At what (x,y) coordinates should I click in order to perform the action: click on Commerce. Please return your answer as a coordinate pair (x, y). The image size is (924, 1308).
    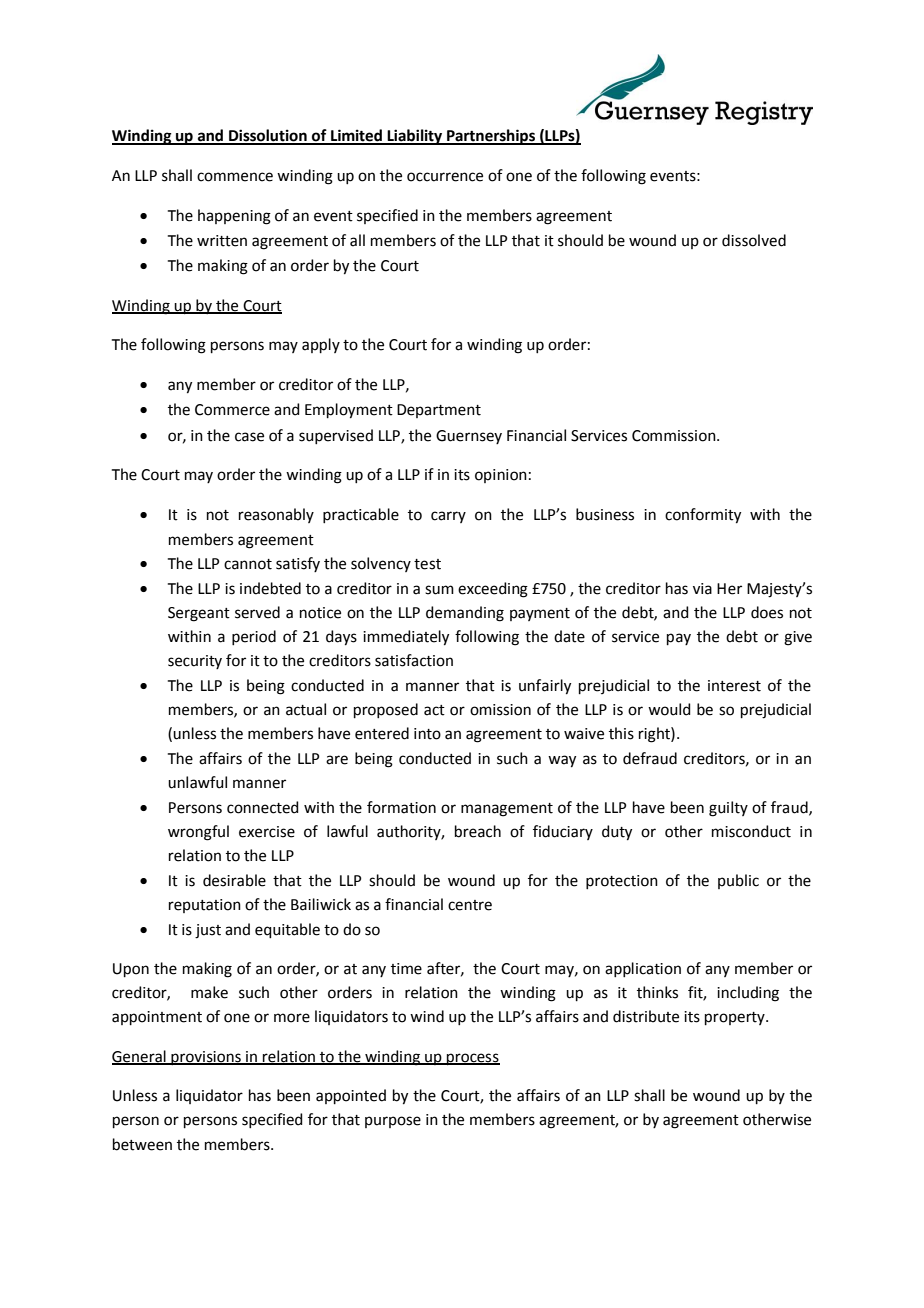
    Looking at the image, I should click on (232, 410).
